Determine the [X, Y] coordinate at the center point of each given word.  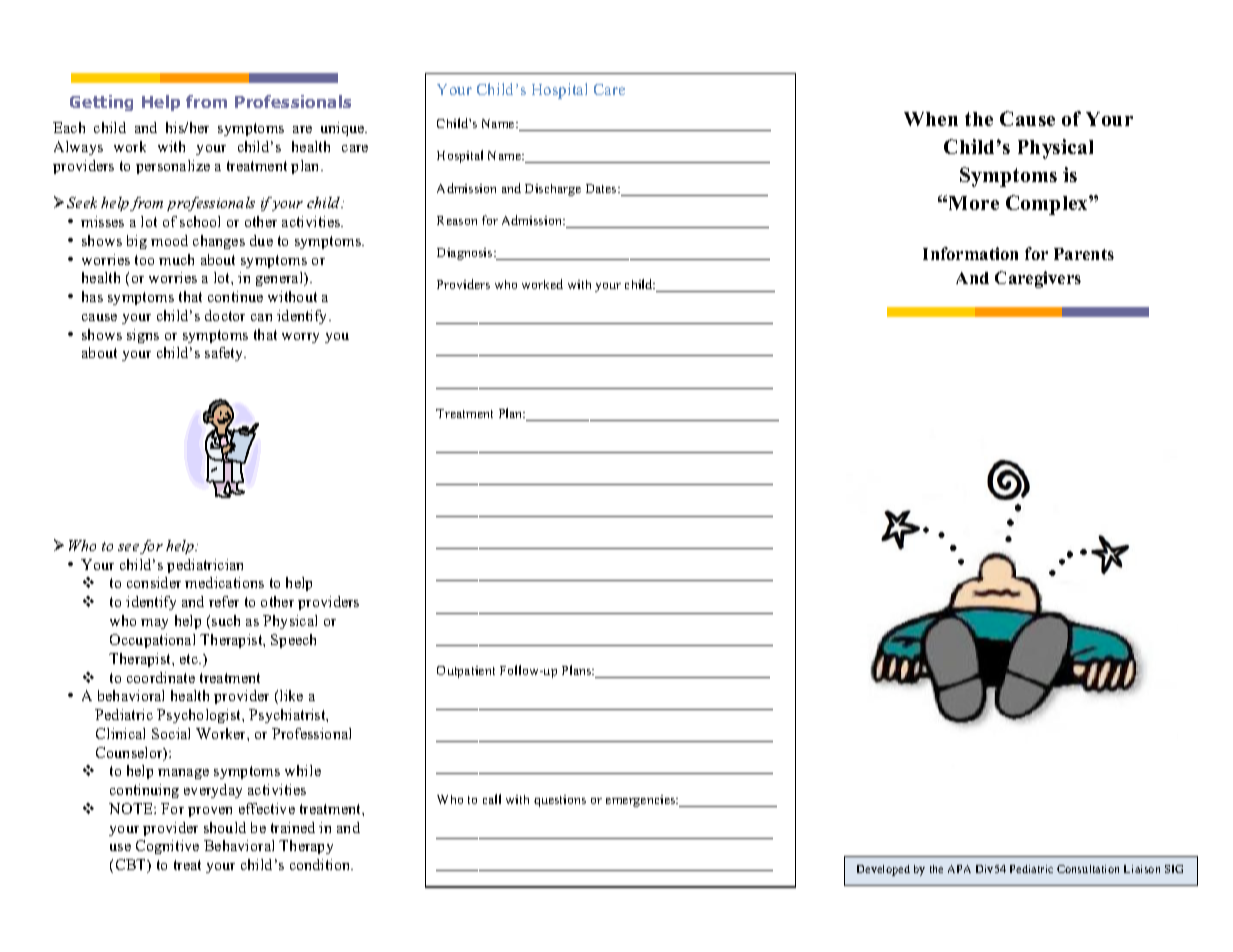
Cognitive [167, 847]
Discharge [553, 190]
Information [970, 253]
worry [300, 338]
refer [224, 601]
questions [560, 801]
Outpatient [466, 672]
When [931, 119]
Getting [101, 103]
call [492, 799]
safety [225, 354]
